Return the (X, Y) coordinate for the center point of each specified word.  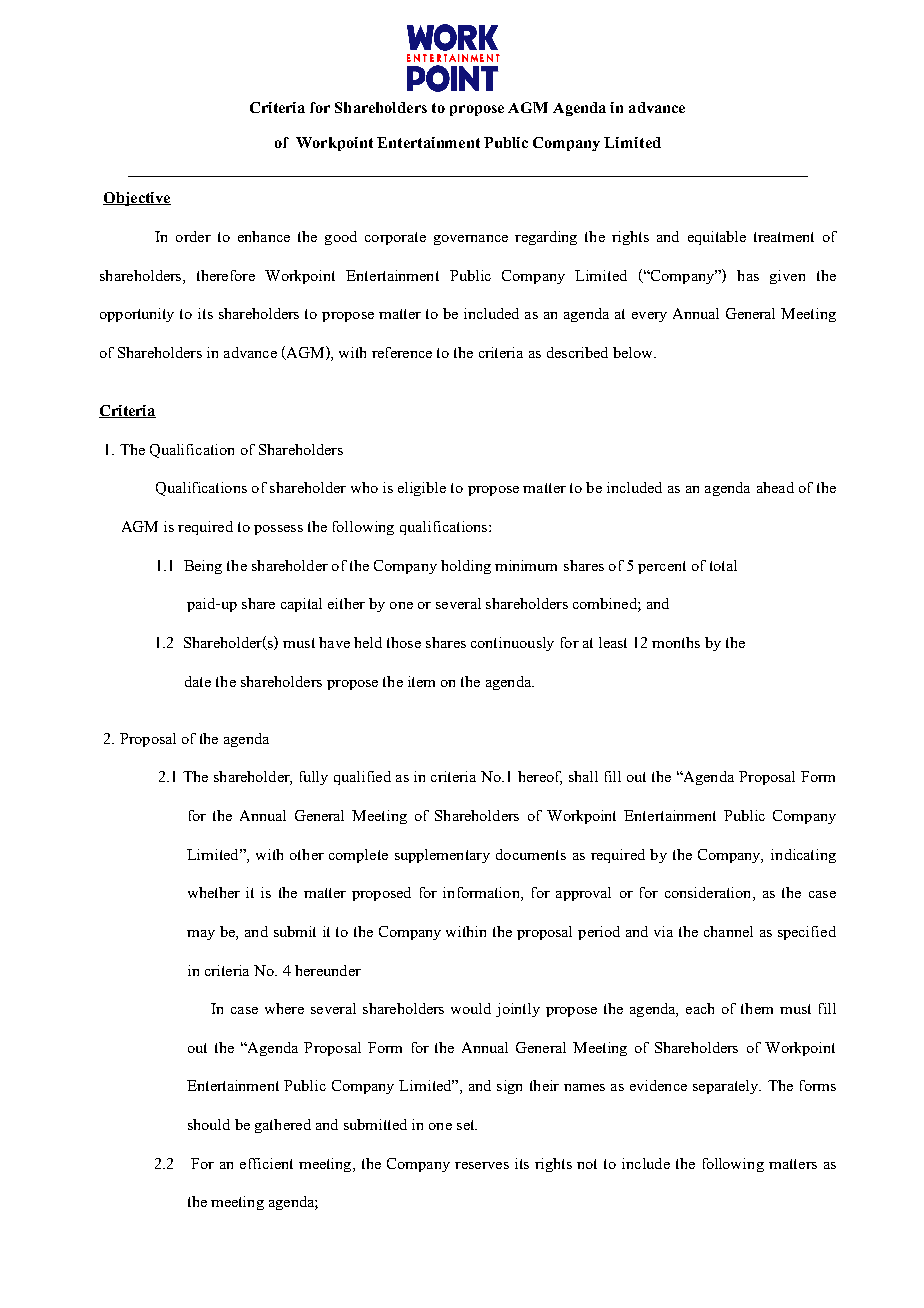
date (198, 681)
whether (214, 892)
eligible (422, 489)
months (676, 642)
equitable (717, 238)
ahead (775, 487)
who (364, 487)
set (467, 1125)
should (209, 1124)
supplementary (442, 856)
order (193, 236)
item (421, 681)
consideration (709, 894)
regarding (546, 238)
